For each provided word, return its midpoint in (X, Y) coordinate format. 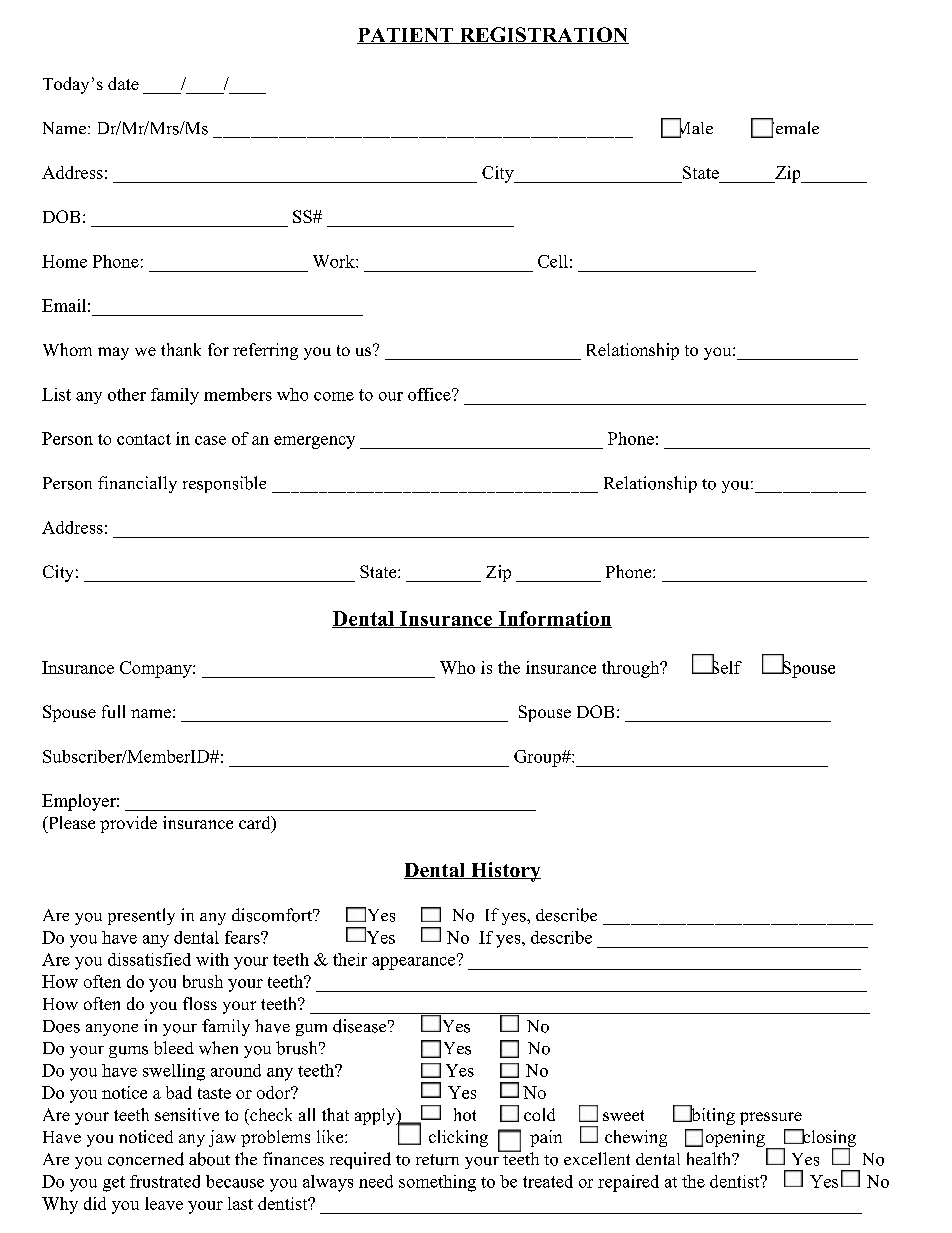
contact (144, 439)
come (334, 396)
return (437, 1160)
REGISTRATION (543, 35)
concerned (146, 1159)
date (123, 83)
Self (725, 666)
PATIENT (406, 36)
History (505, 872)
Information (554, 619)
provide (128, 824)
